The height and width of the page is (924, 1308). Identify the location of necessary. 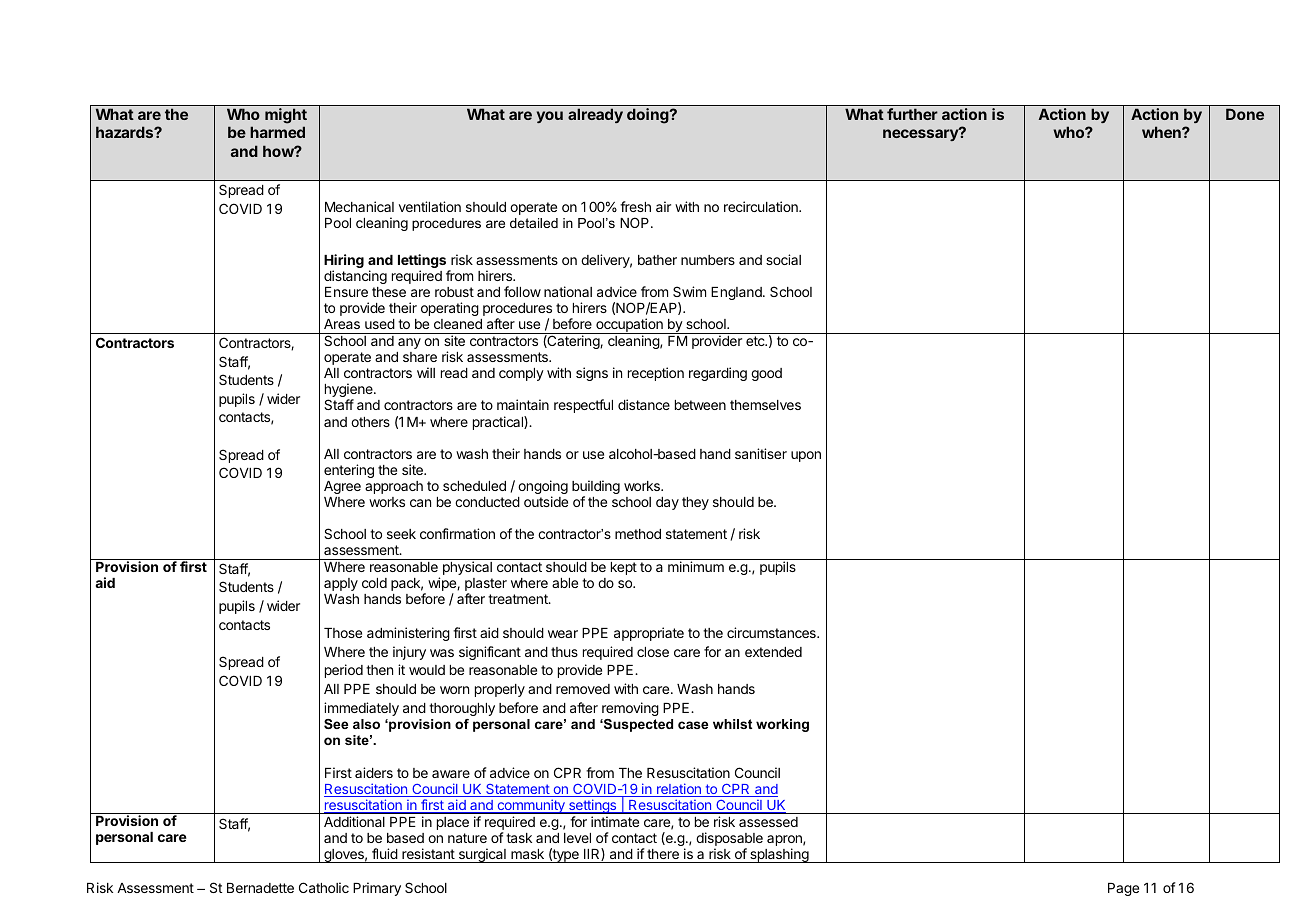
(921, 134).
